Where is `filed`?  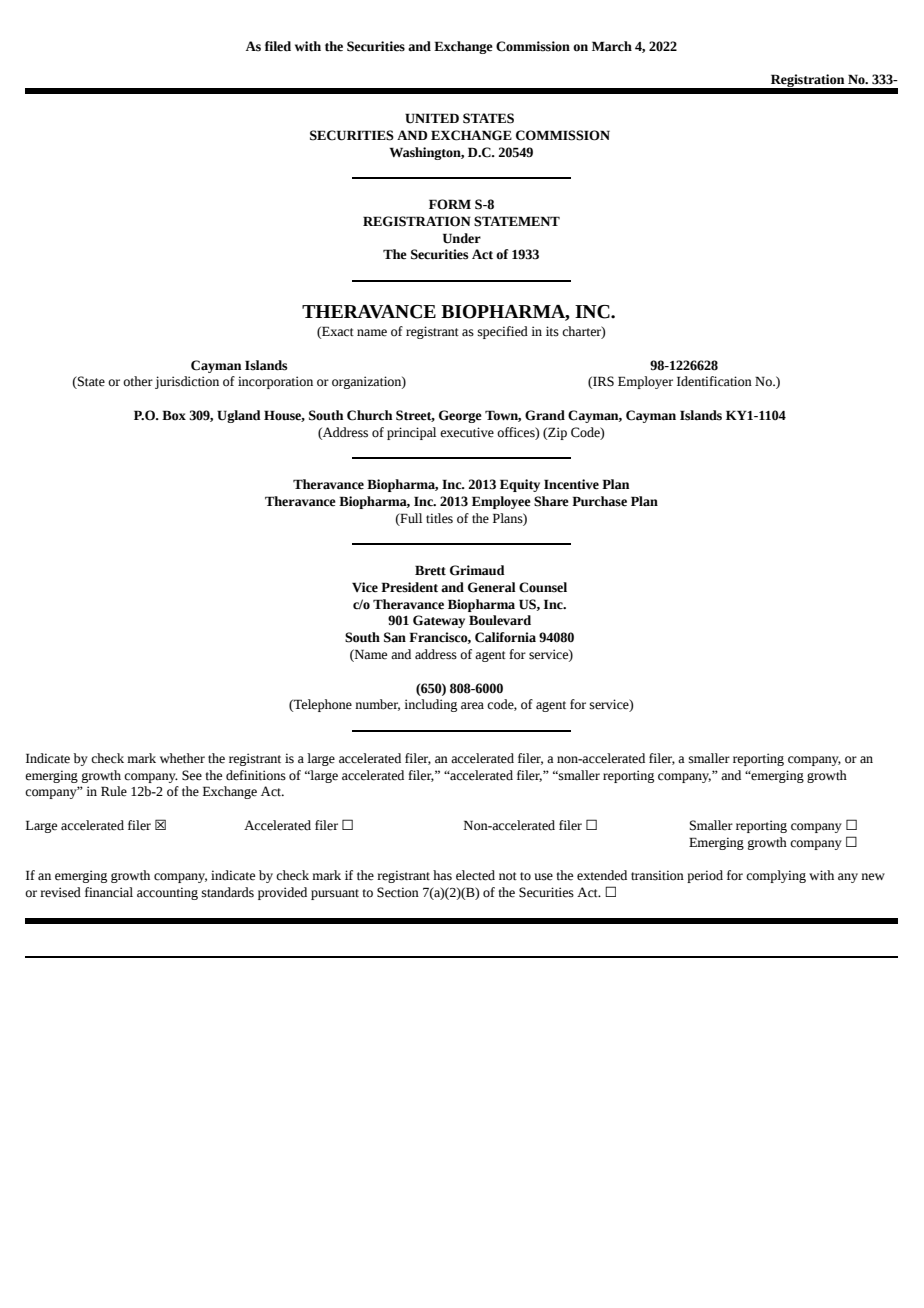 filed is located at coordinates (278, 46).
